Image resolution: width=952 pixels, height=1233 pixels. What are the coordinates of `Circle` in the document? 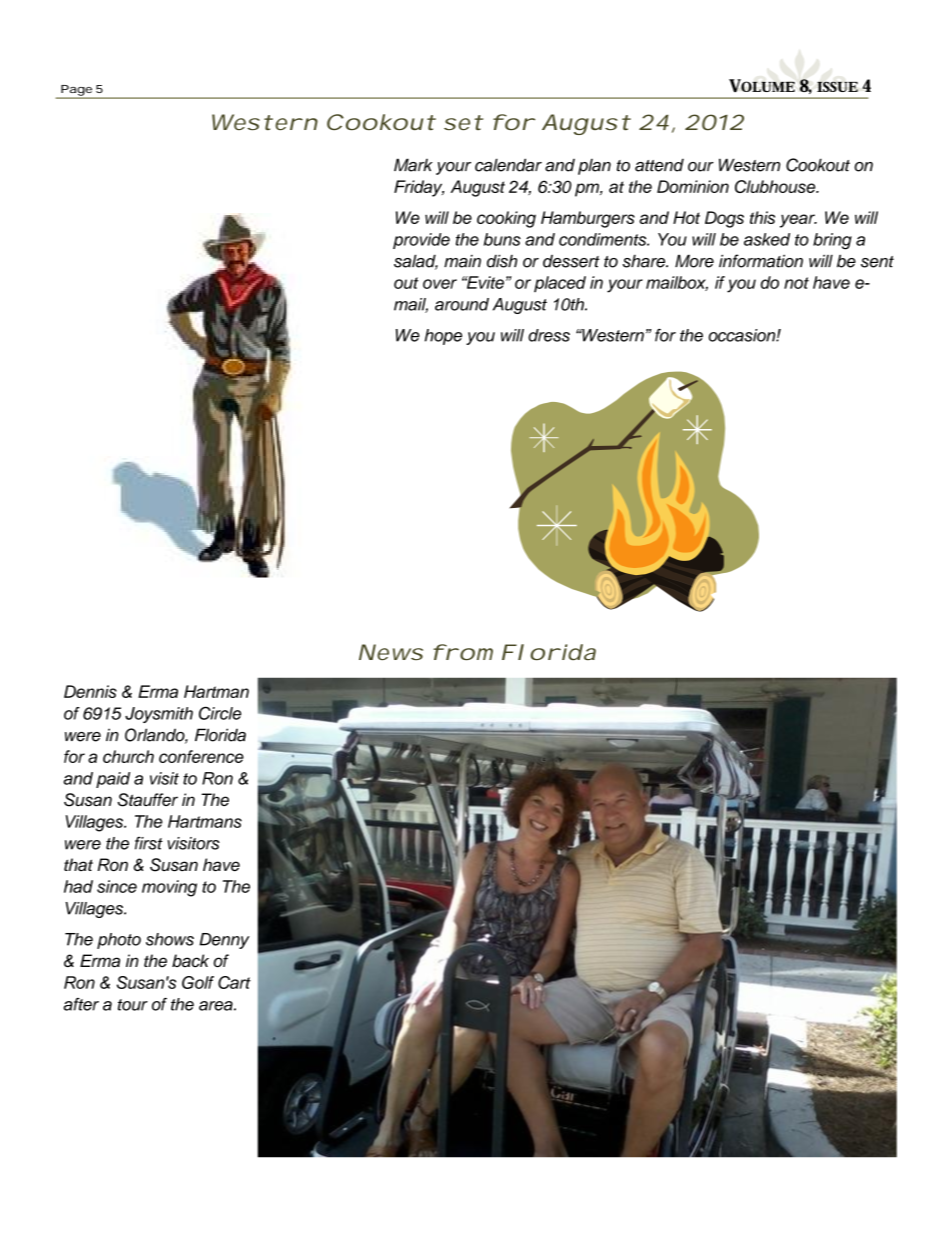 It's located at (220, 713).
